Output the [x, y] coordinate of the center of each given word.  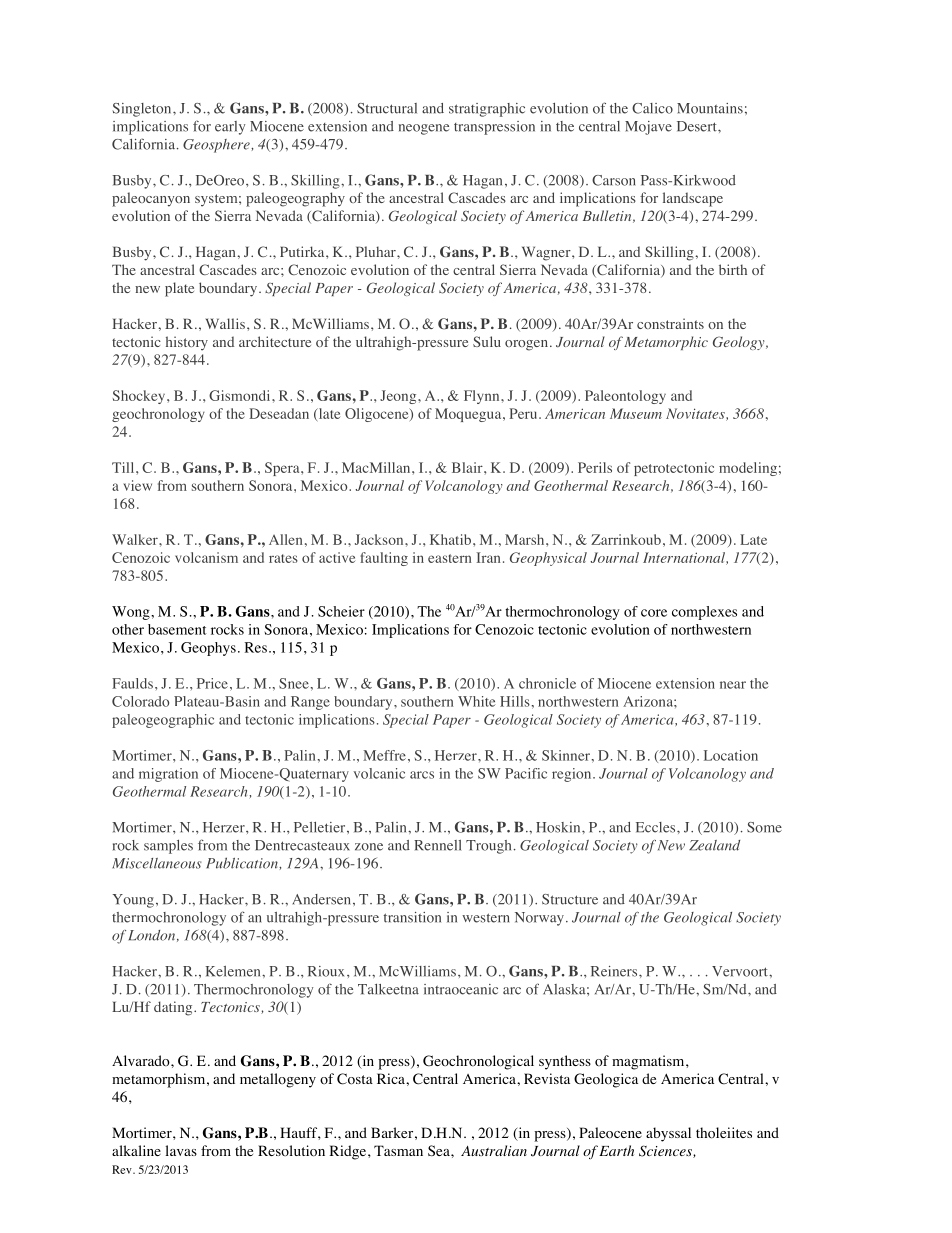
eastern [449, 558]
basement [177, 629]
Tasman [398, 1150]
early [230, 128]
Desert [698, 126]
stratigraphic [487, 110]
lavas [181, 1150]
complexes [704, 613]
